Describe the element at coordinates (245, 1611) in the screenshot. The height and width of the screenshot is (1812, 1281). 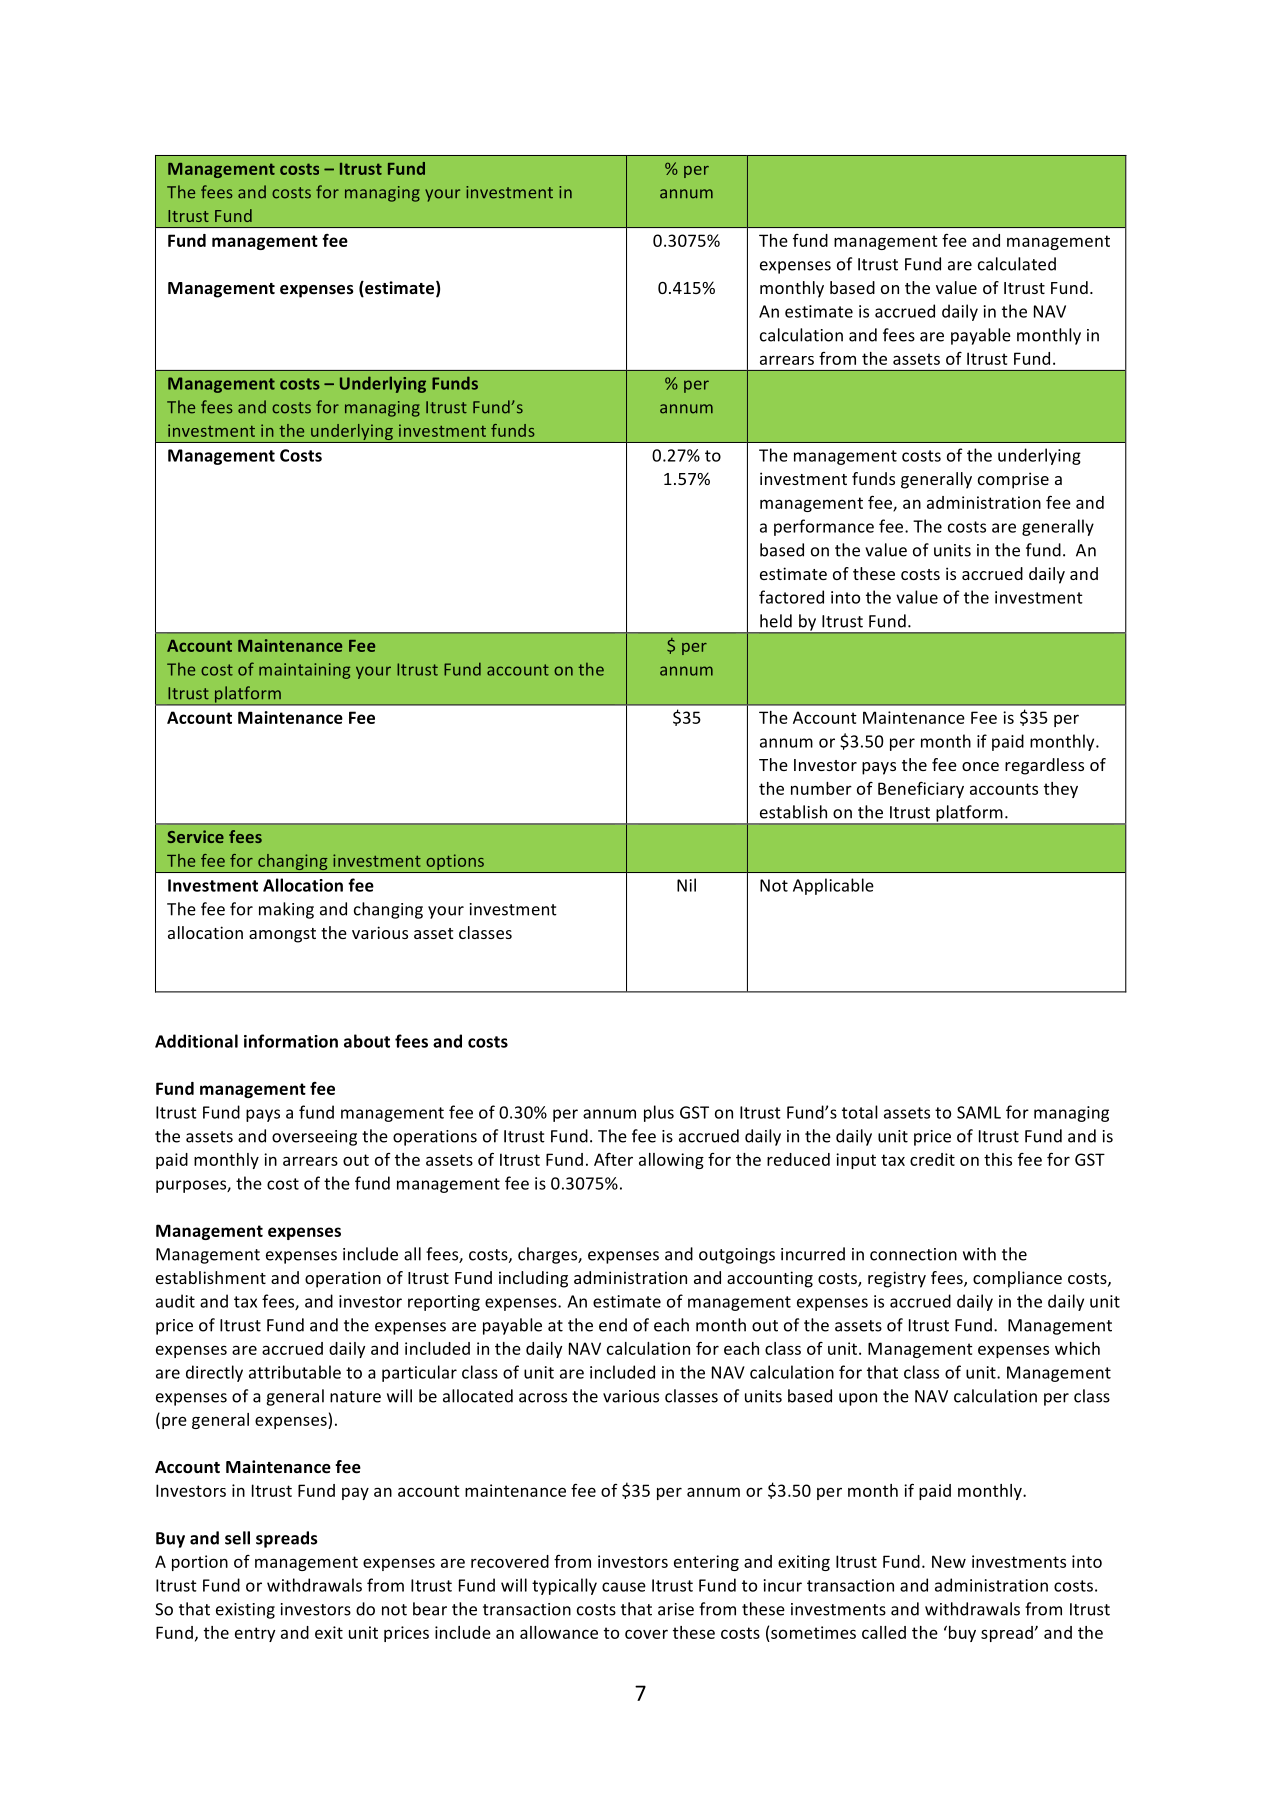
I see `existing` at that location.
